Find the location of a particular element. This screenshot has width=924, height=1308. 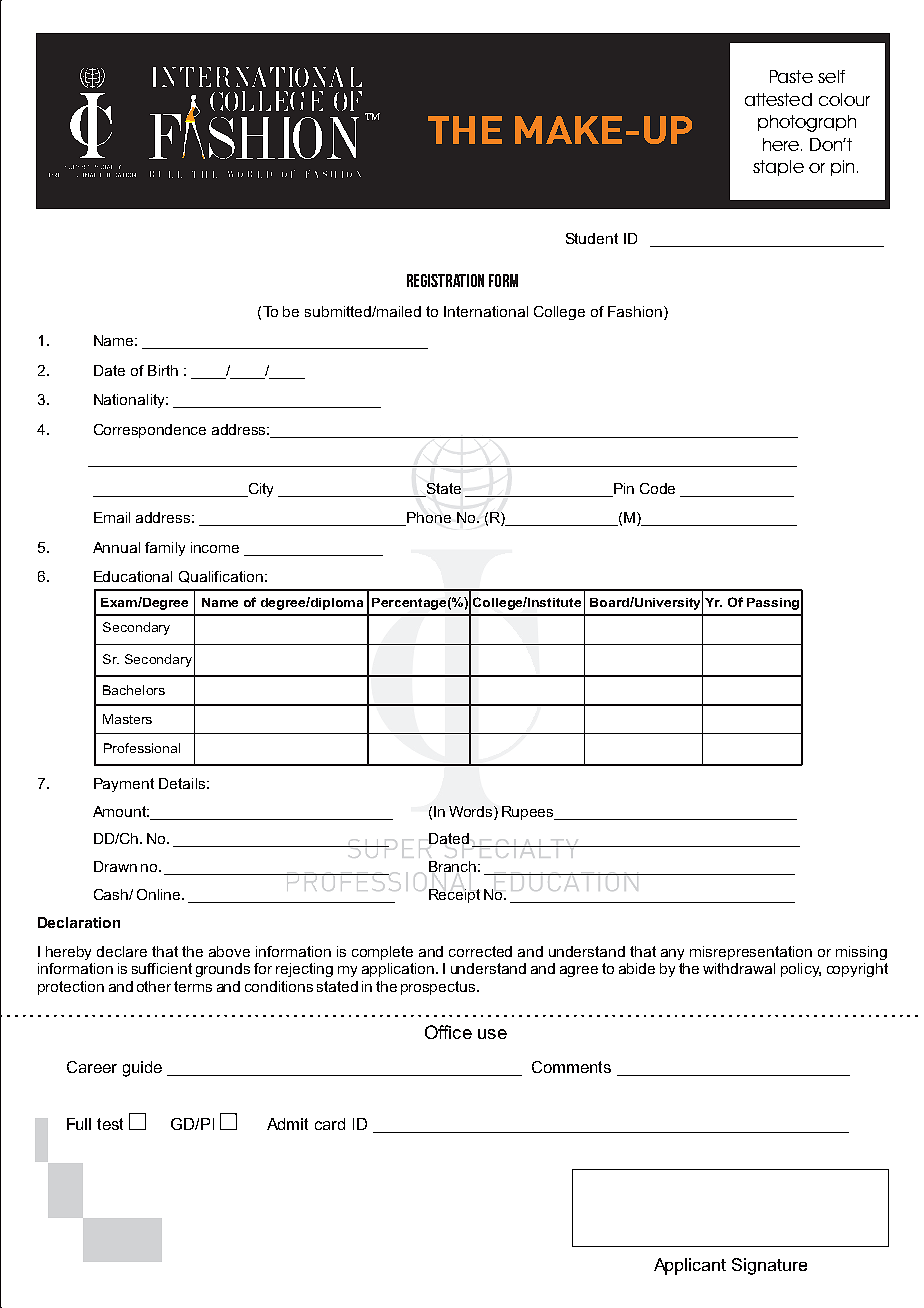

Bachelors is located at coordinates (134, 690).
